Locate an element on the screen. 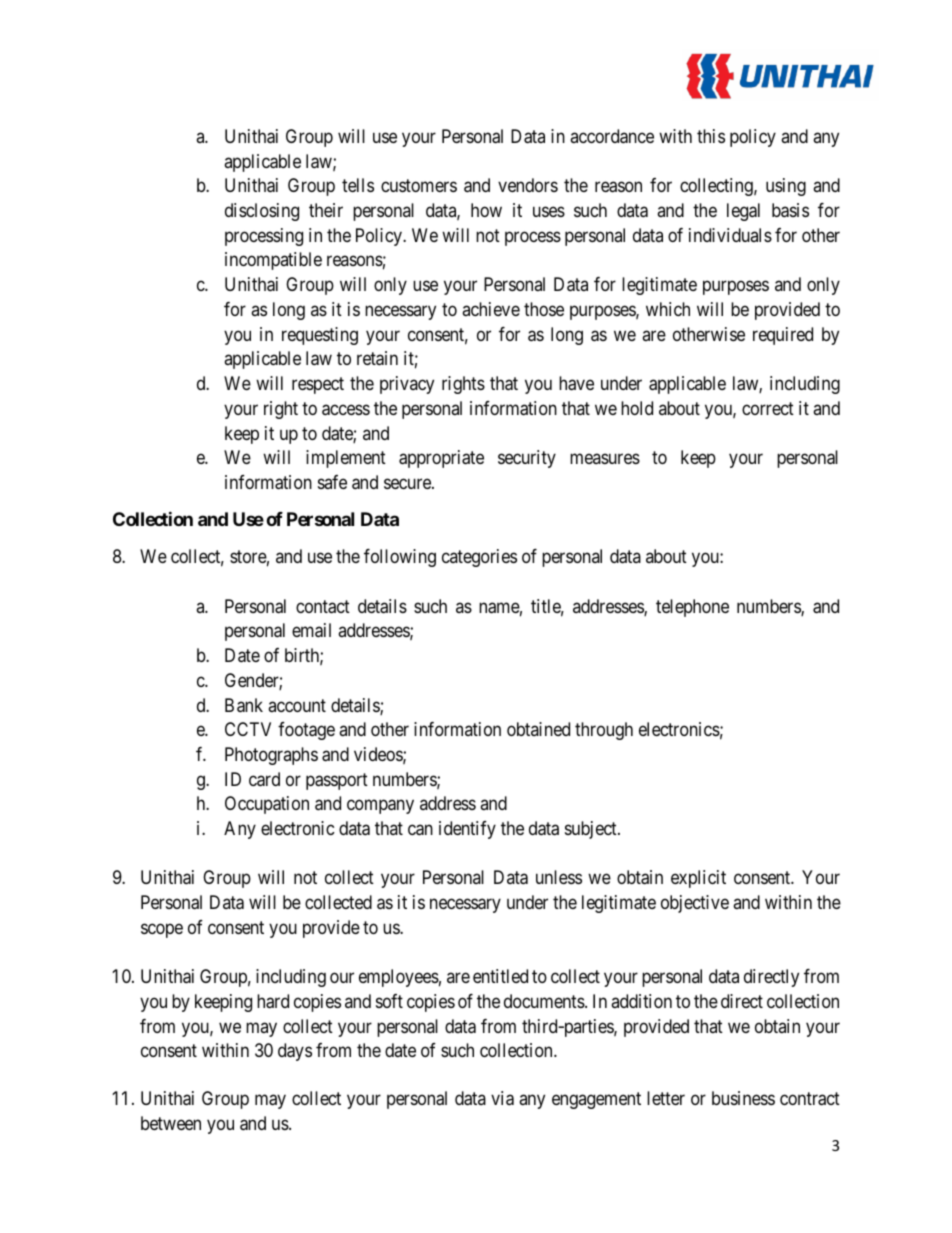 This screenshot has width=952, height=1233. days is located at coordinates (295, 1052).
